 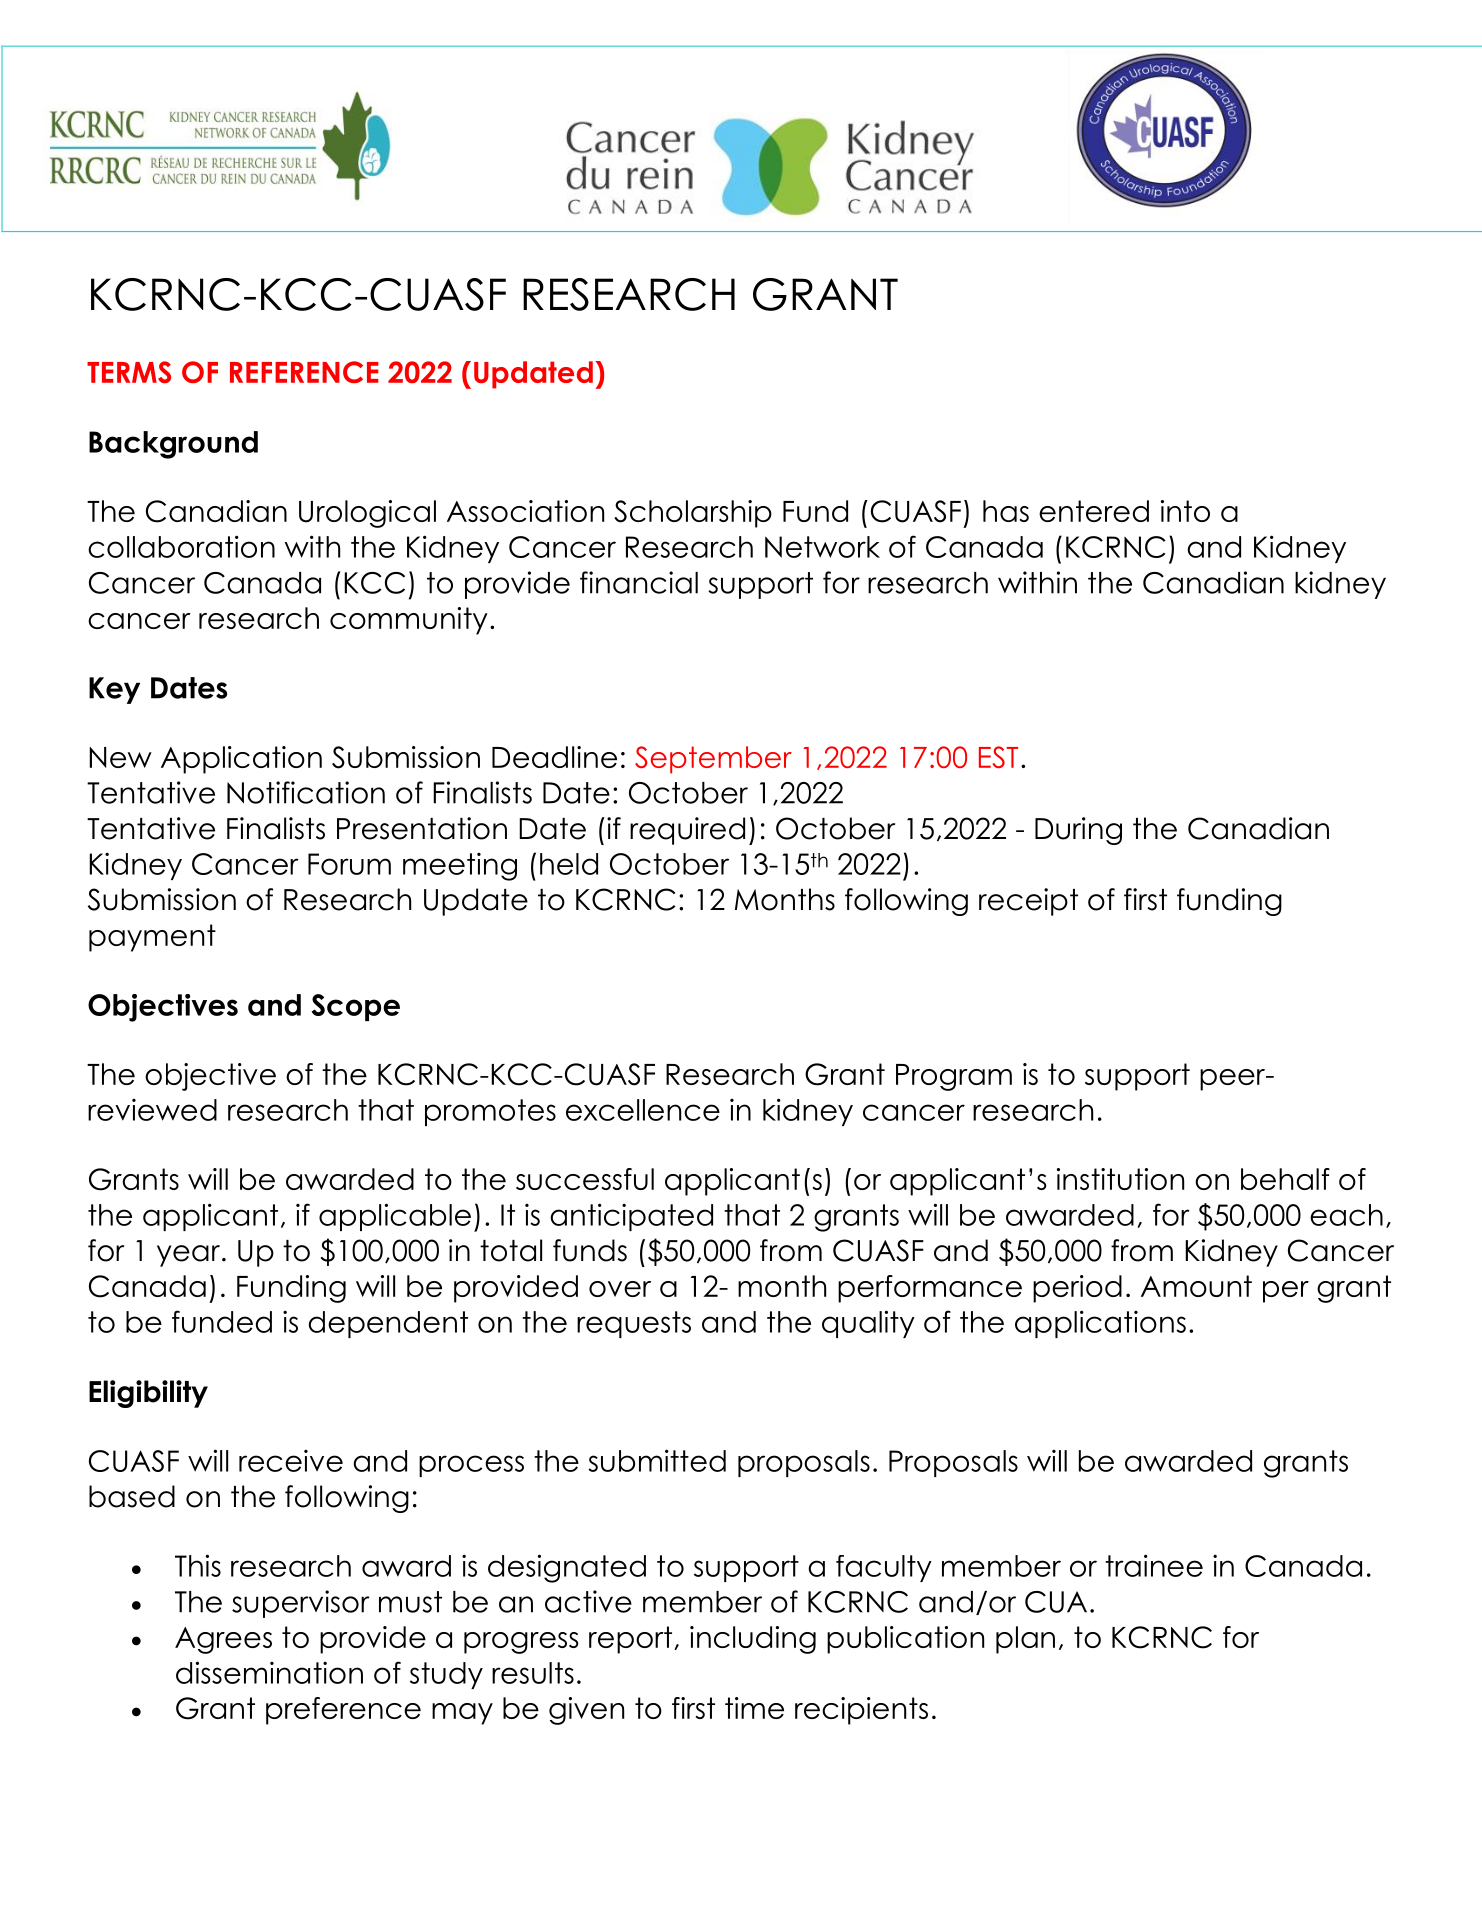 What do you see at coordinates (1196, 1286) in the image?
I see `Amount` at bounding box center [1196, 1286].
